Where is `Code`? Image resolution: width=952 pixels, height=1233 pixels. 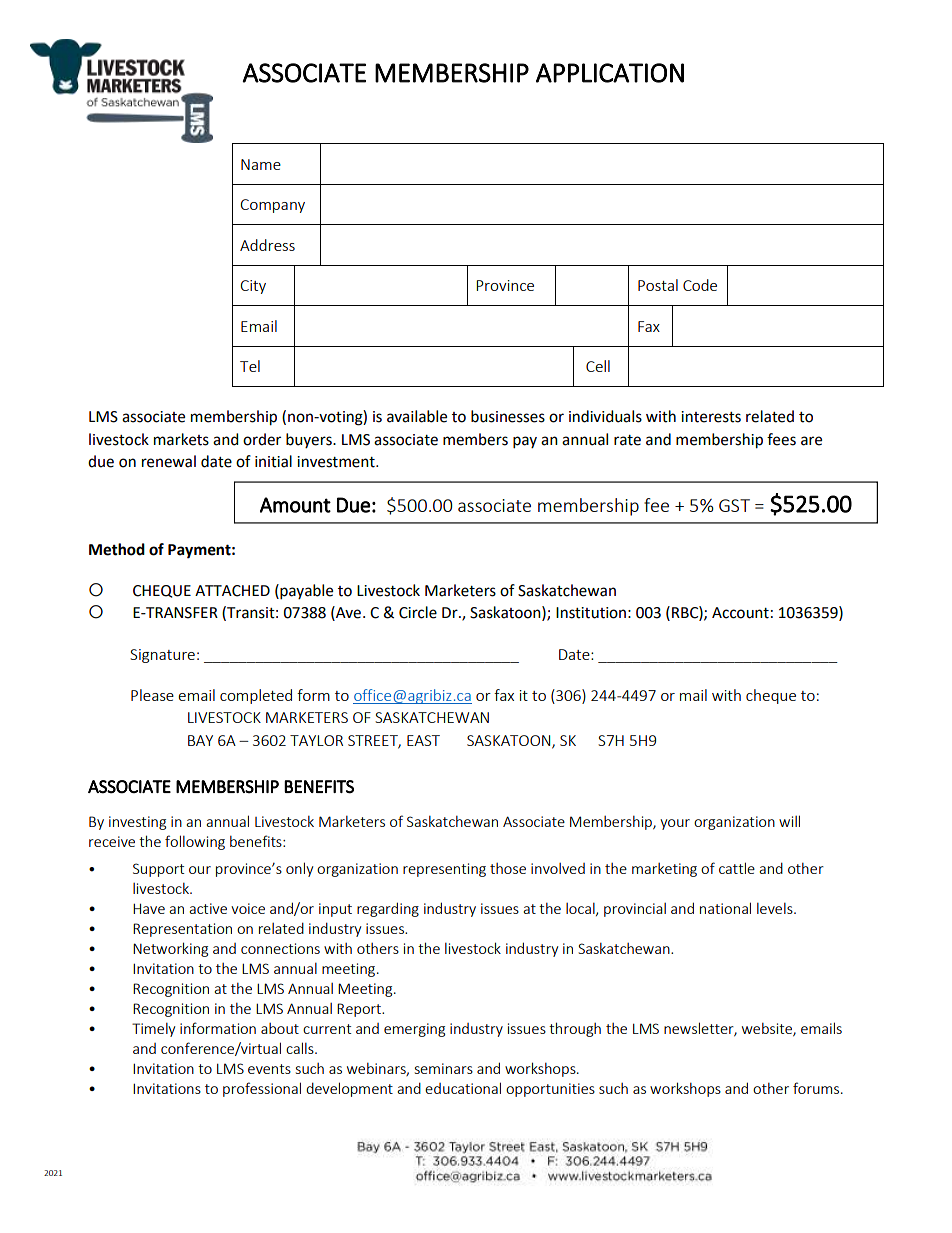
Code is located at coordinates (700, 285).
